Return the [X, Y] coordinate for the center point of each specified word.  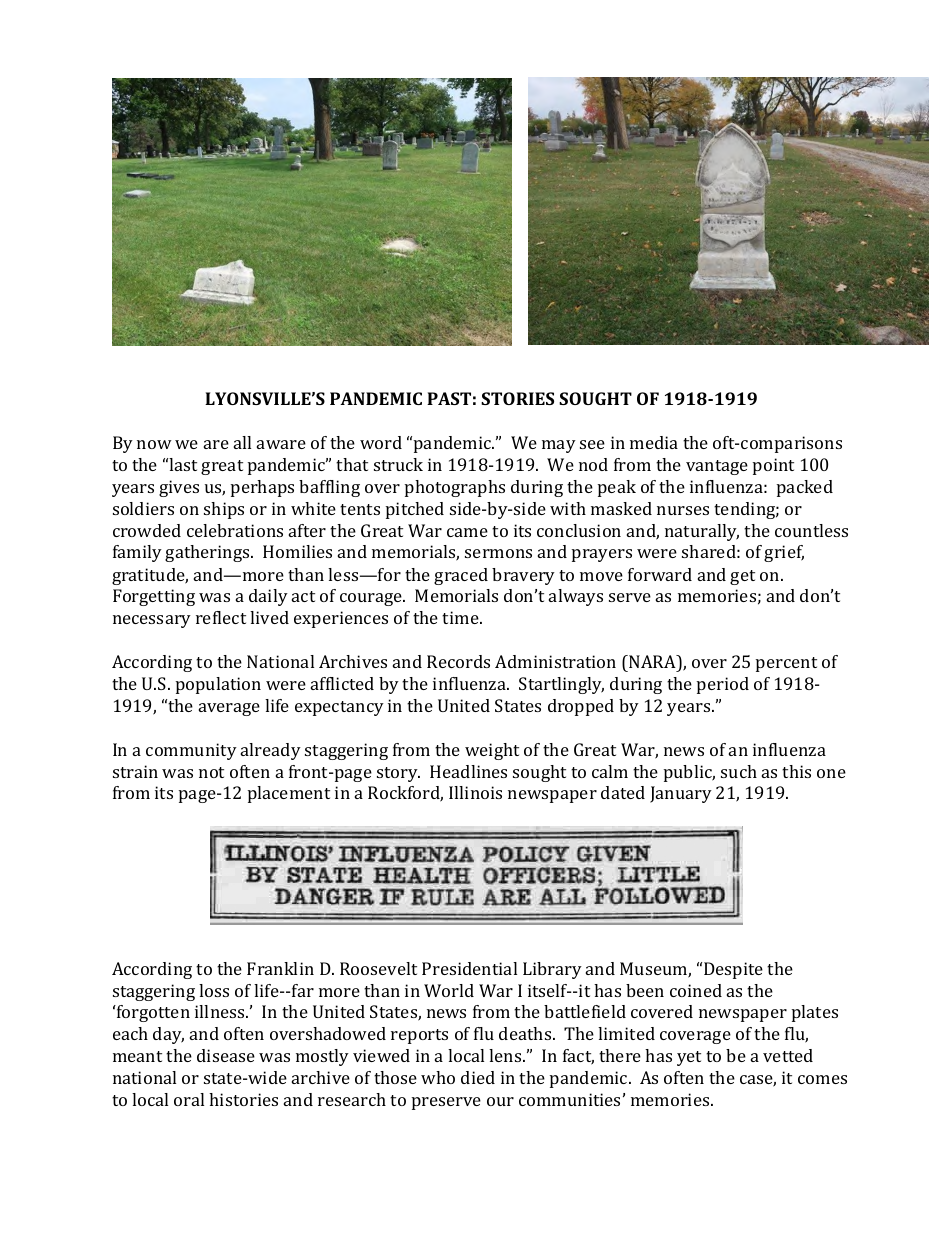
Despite [733, 970]
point [773, 466]
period [723, 685]
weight [492, 751]
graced [461, 576]
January [681, 794]
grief [784, 553]
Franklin [280, 968]
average [229, 709]
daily [268, 597]
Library [552, 970]
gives [179, 488]
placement [289, 794]
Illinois [475, 792]
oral [189, 1099]
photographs [455, 488]
